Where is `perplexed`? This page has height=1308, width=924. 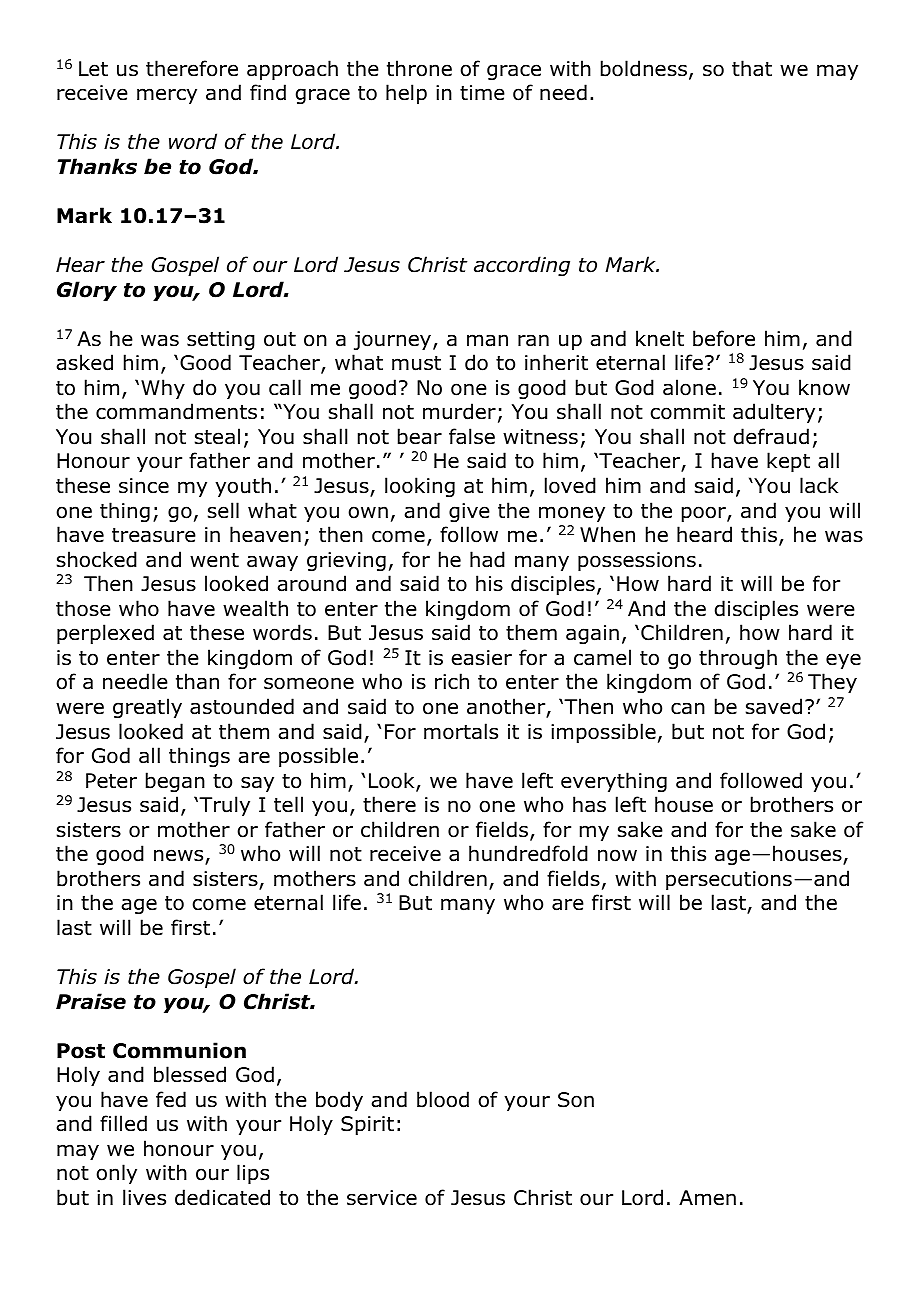 perplexed is located at coordinates (105, 634).
